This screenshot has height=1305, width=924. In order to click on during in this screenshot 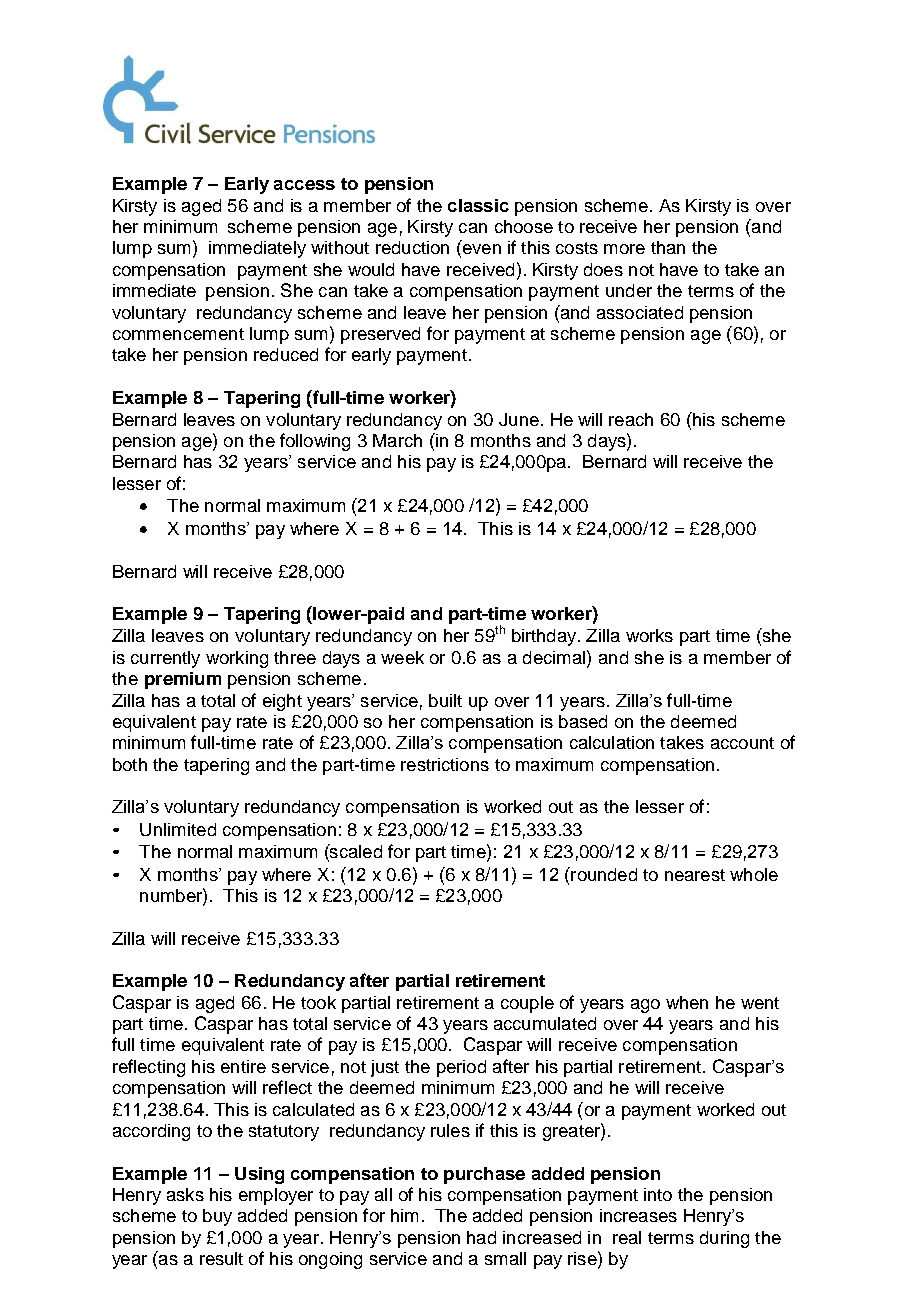, I will do `click(724, 1239)`.
